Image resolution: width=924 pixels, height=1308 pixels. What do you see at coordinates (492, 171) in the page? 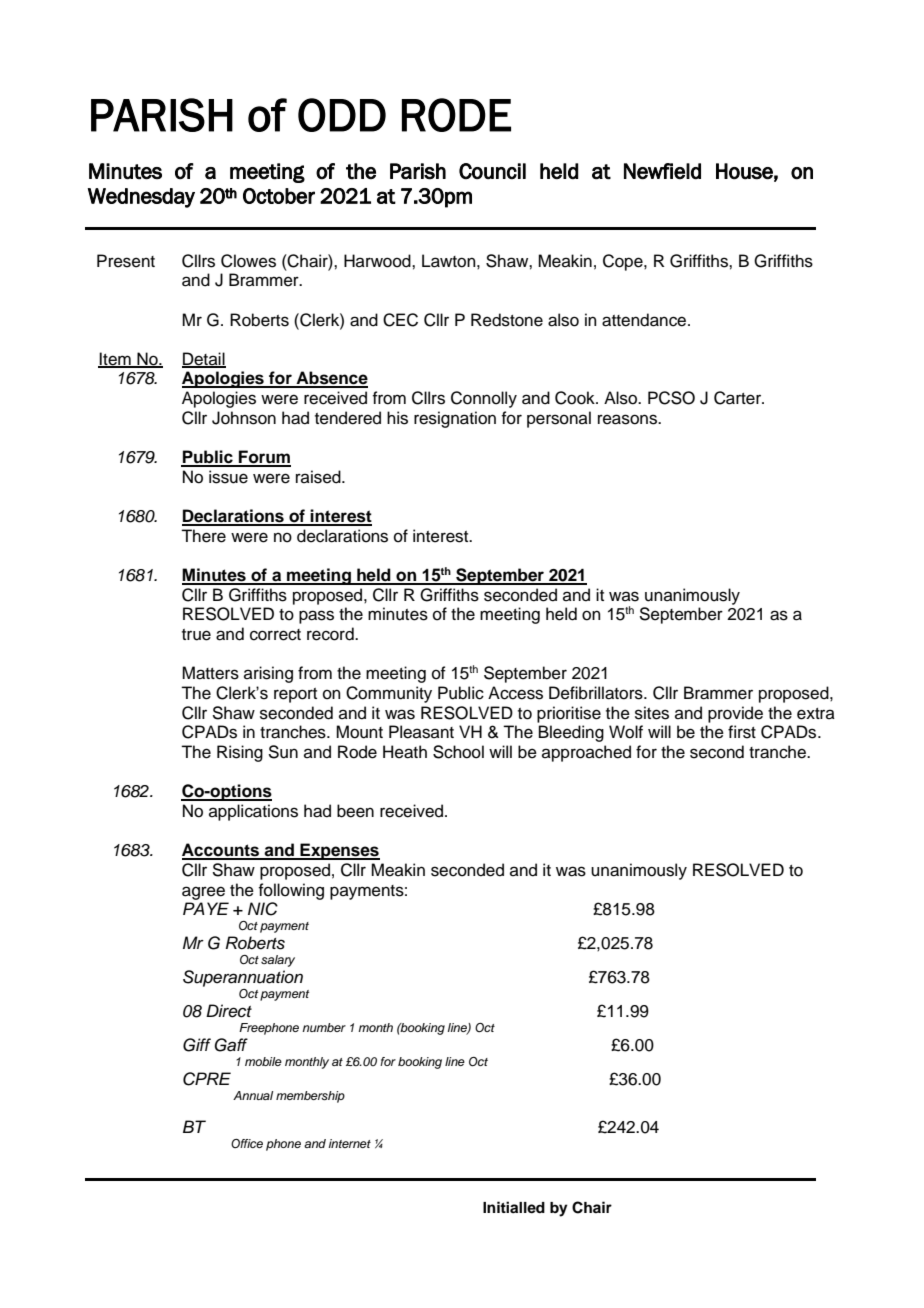
I see `Council` at bounding box center [492, 171].
